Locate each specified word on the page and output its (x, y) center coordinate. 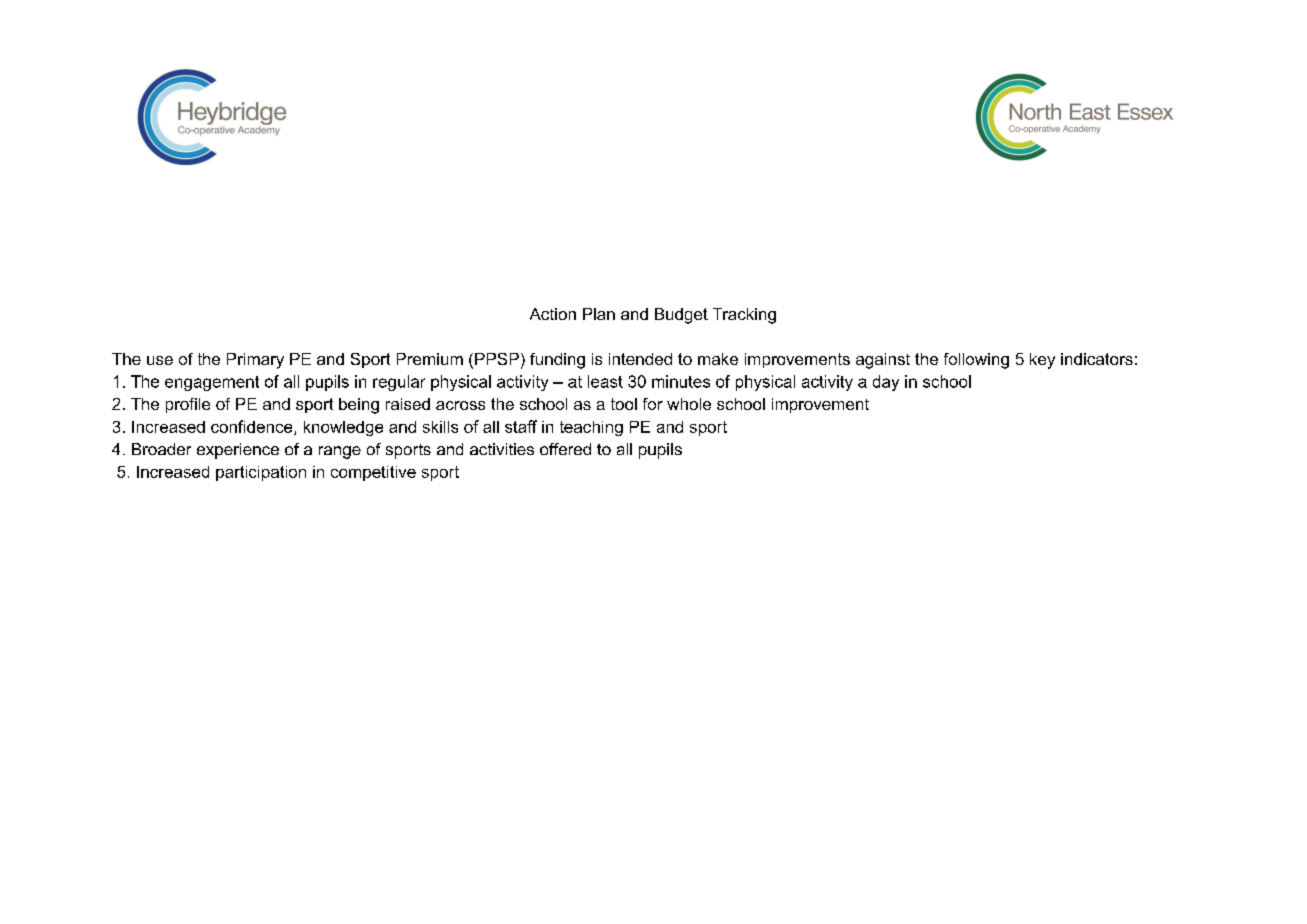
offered (565, 449)
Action (553, 314)
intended (640, 359)
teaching (591, 428)
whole (689, 404)
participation (261, 473)
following (976, 361)
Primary (255, 361)
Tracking (744, 316)
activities (502, 449)
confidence (253, 427)
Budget (681, 316)
